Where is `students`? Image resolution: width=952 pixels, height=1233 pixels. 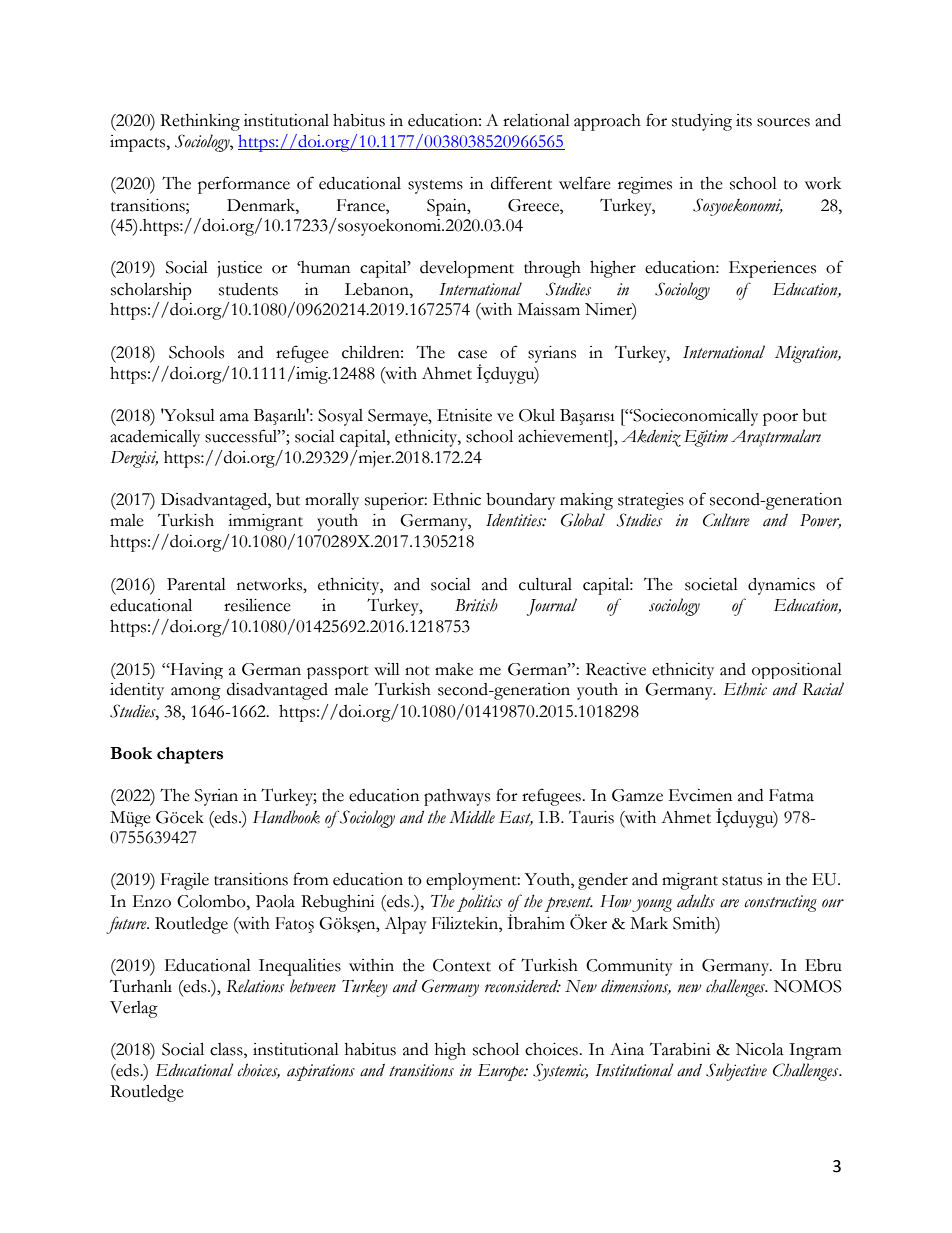 students is located at coordinates (248, 289).
